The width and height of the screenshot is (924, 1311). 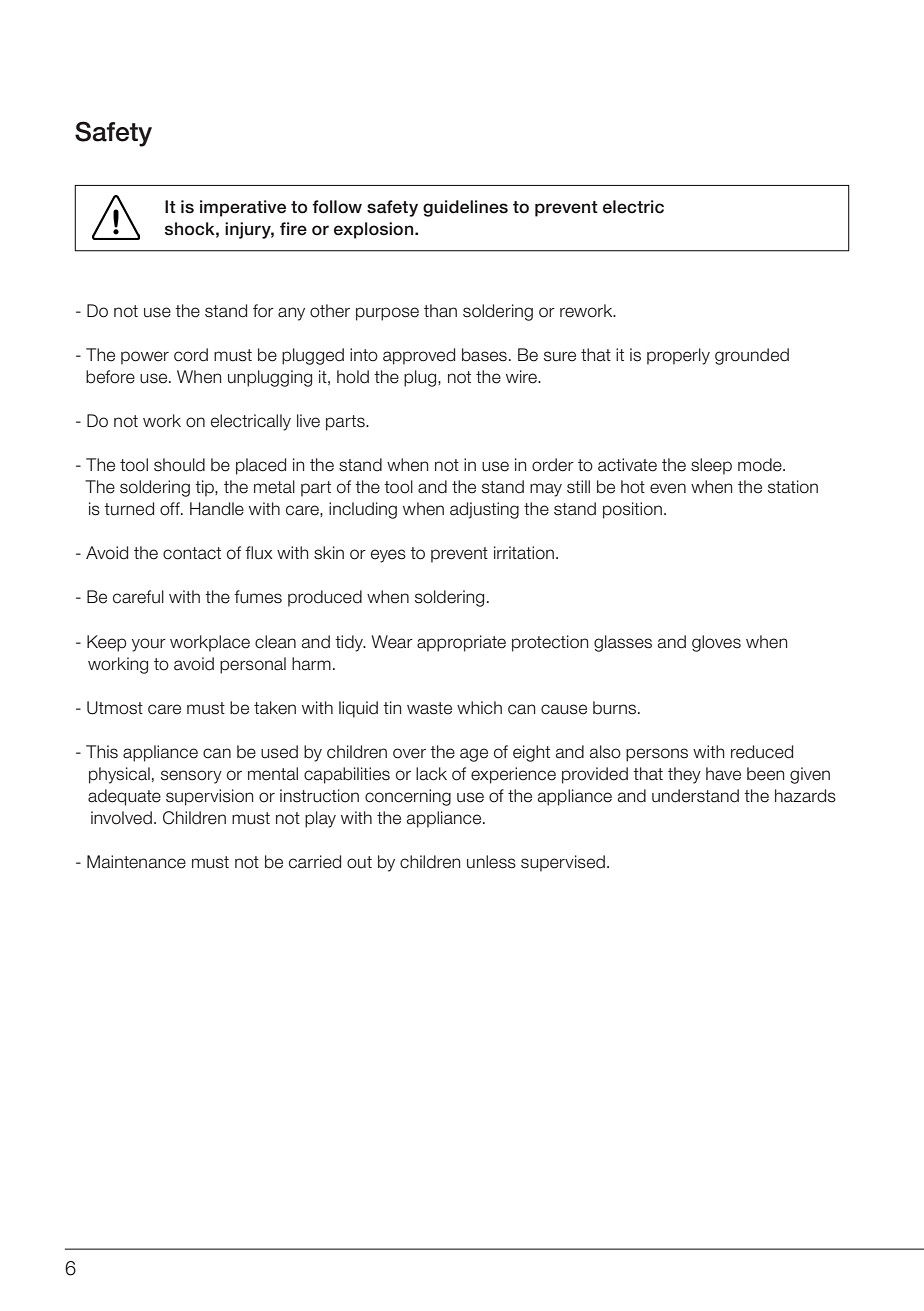 I want to click on which, so click(x=479, y=708).
